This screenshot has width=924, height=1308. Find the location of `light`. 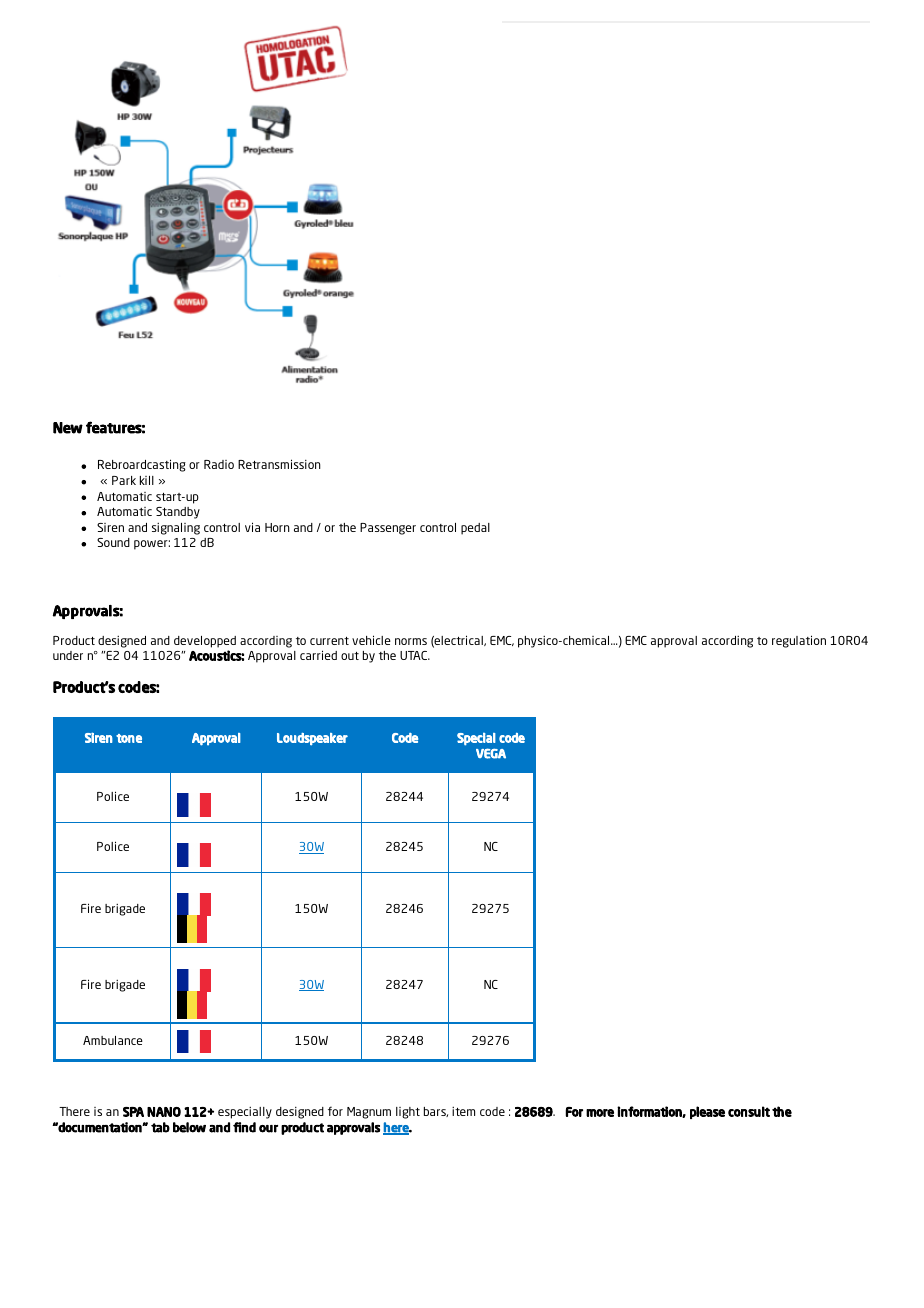

light is located at coordinates (408, 1113).
